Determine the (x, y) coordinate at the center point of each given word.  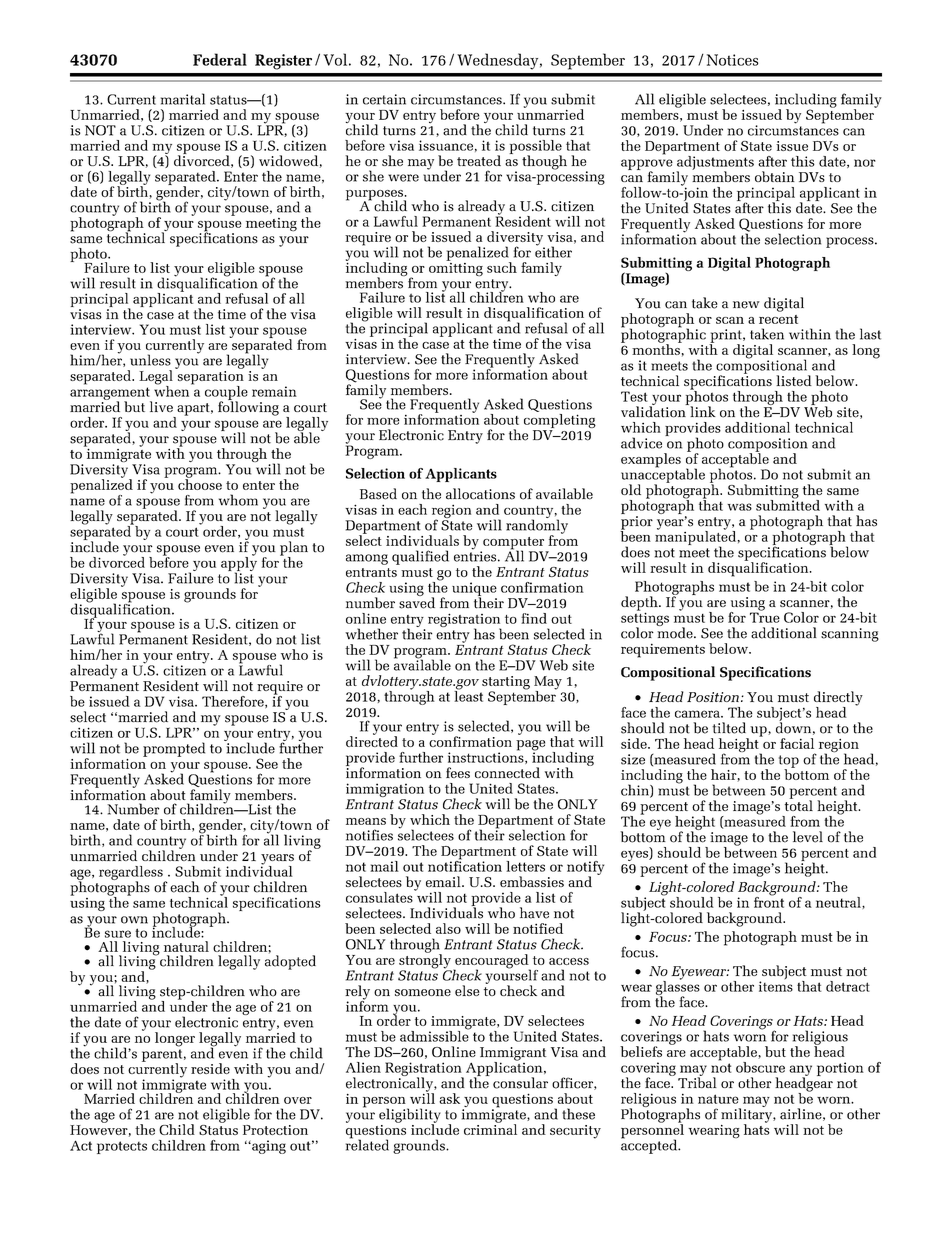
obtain (775, 176)
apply (239, 564)
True (765, 616)
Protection (275, 1130)
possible (535, 148)
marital (183, 99)
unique (474, 590)
